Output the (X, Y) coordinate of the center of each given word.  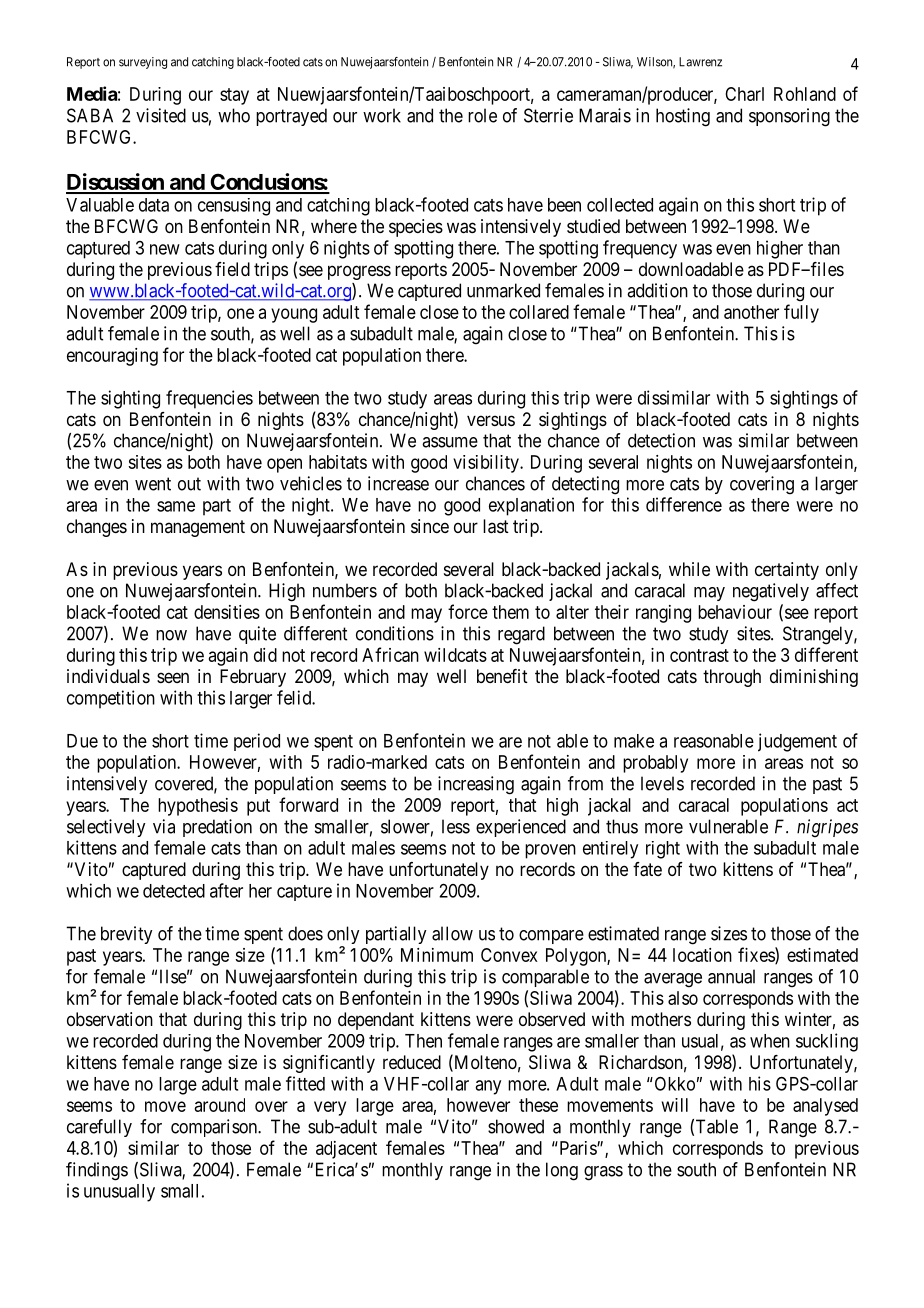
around (220, 1105)
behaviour (735, 612)
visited (161, 115)
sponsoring (789, 117)
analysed (825, 1107)
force (468, 611)
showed (516, 1126)
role (482, 115)
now (171, 635)
